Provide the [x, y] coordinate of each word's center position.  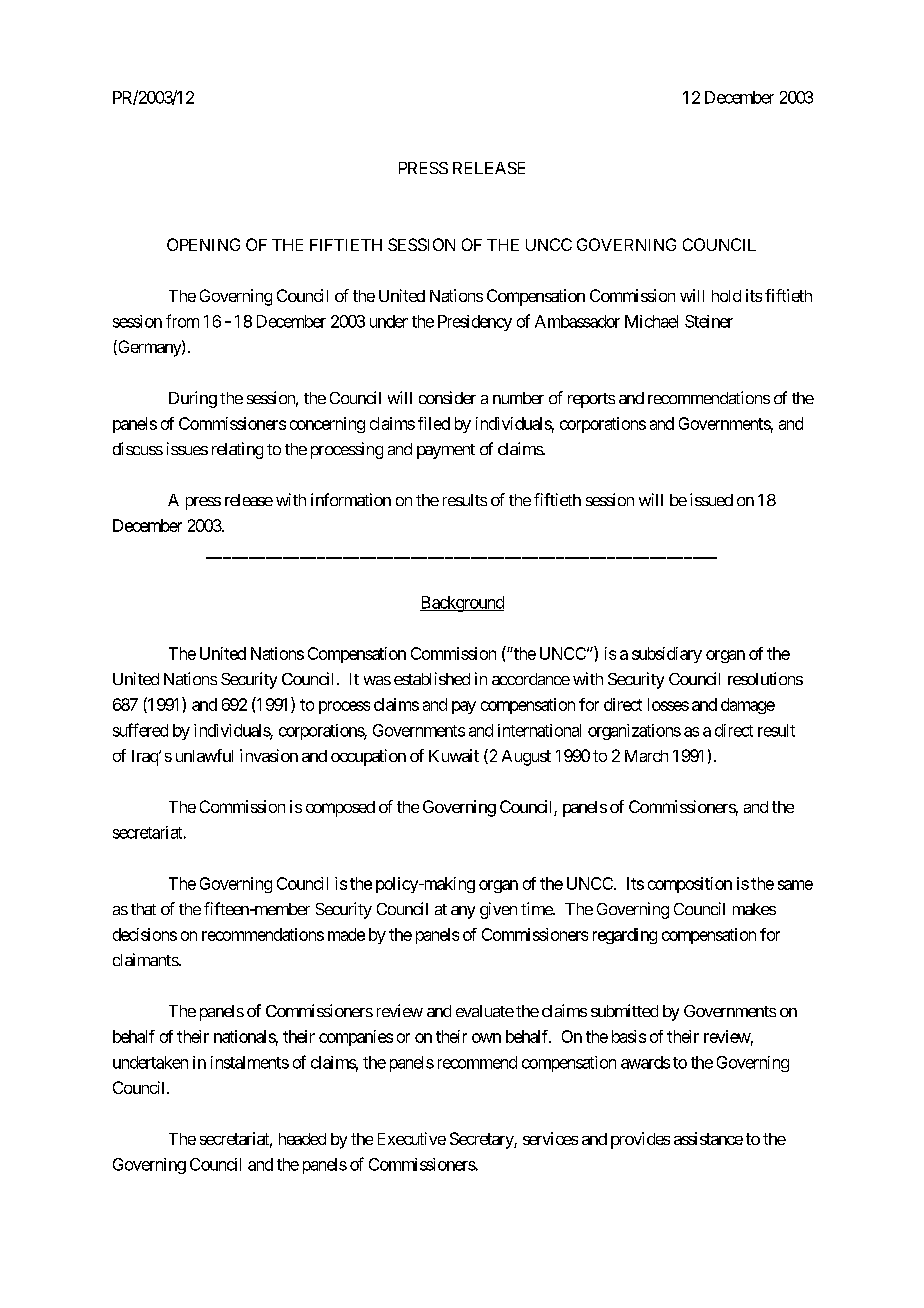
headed [302, 1139]
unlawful [204, 755]
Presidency [475, 323]
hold [726, 296]
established [432, 678]
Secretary [482, 1140]
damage [748, 706]
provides [640, 1140]
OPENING [203, 244]
